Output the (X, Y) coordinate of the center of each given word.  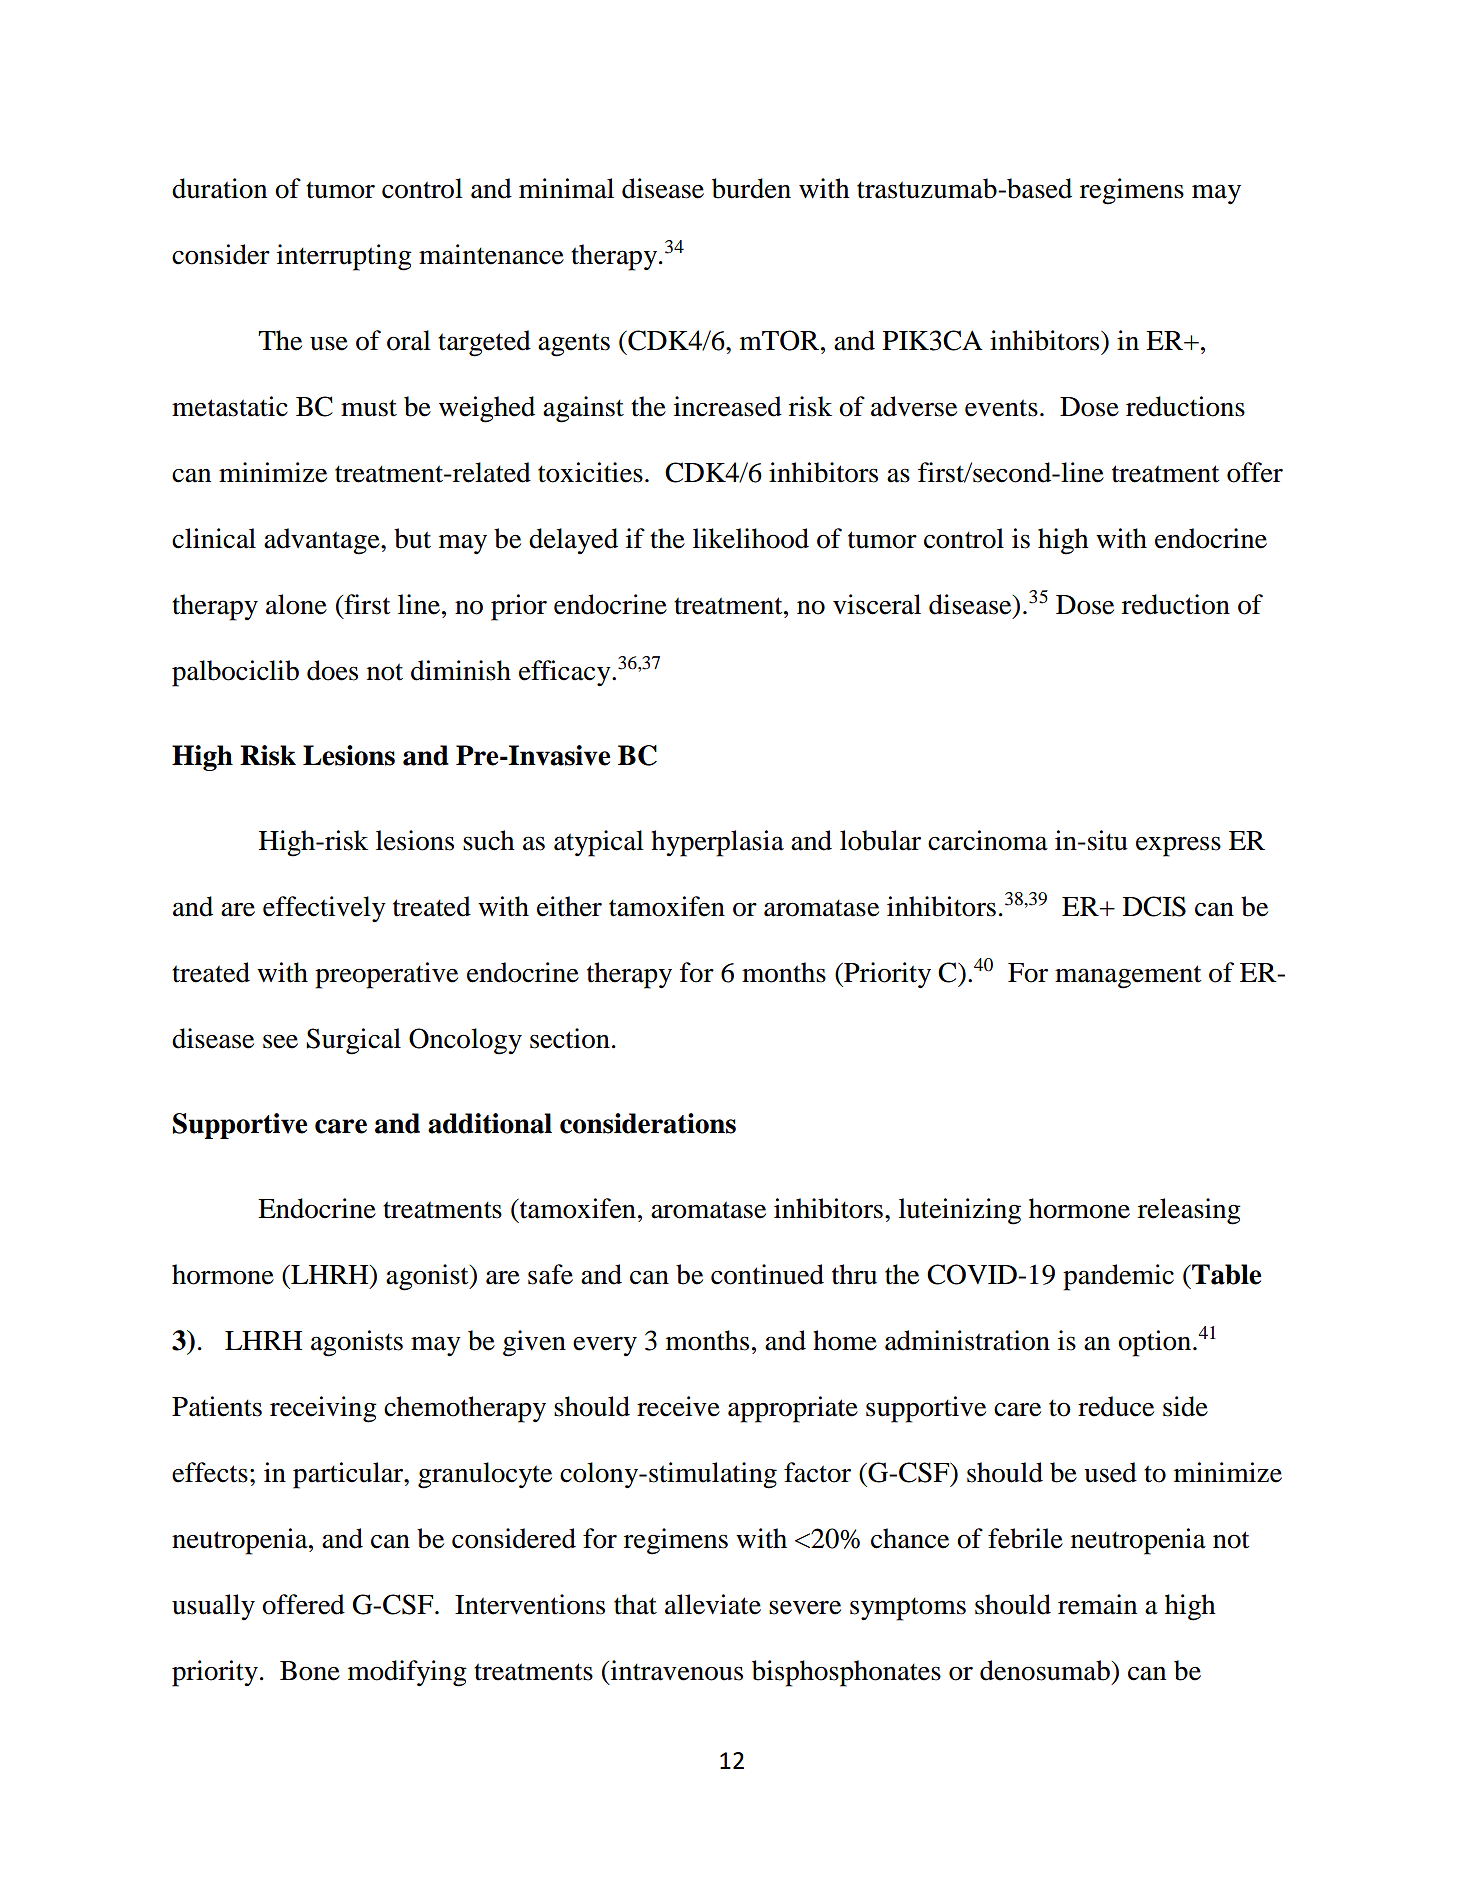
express (1178, 846)
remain (1097, 1604)
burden (751, 188)
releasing (1189, 1211)
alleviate (713, 1604)
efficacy (566, 673)
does (332, 670)
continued (767, 1274)
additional (490, 1123)
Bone (310, 1671)
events (1001, 408)
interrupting (344, 257)
